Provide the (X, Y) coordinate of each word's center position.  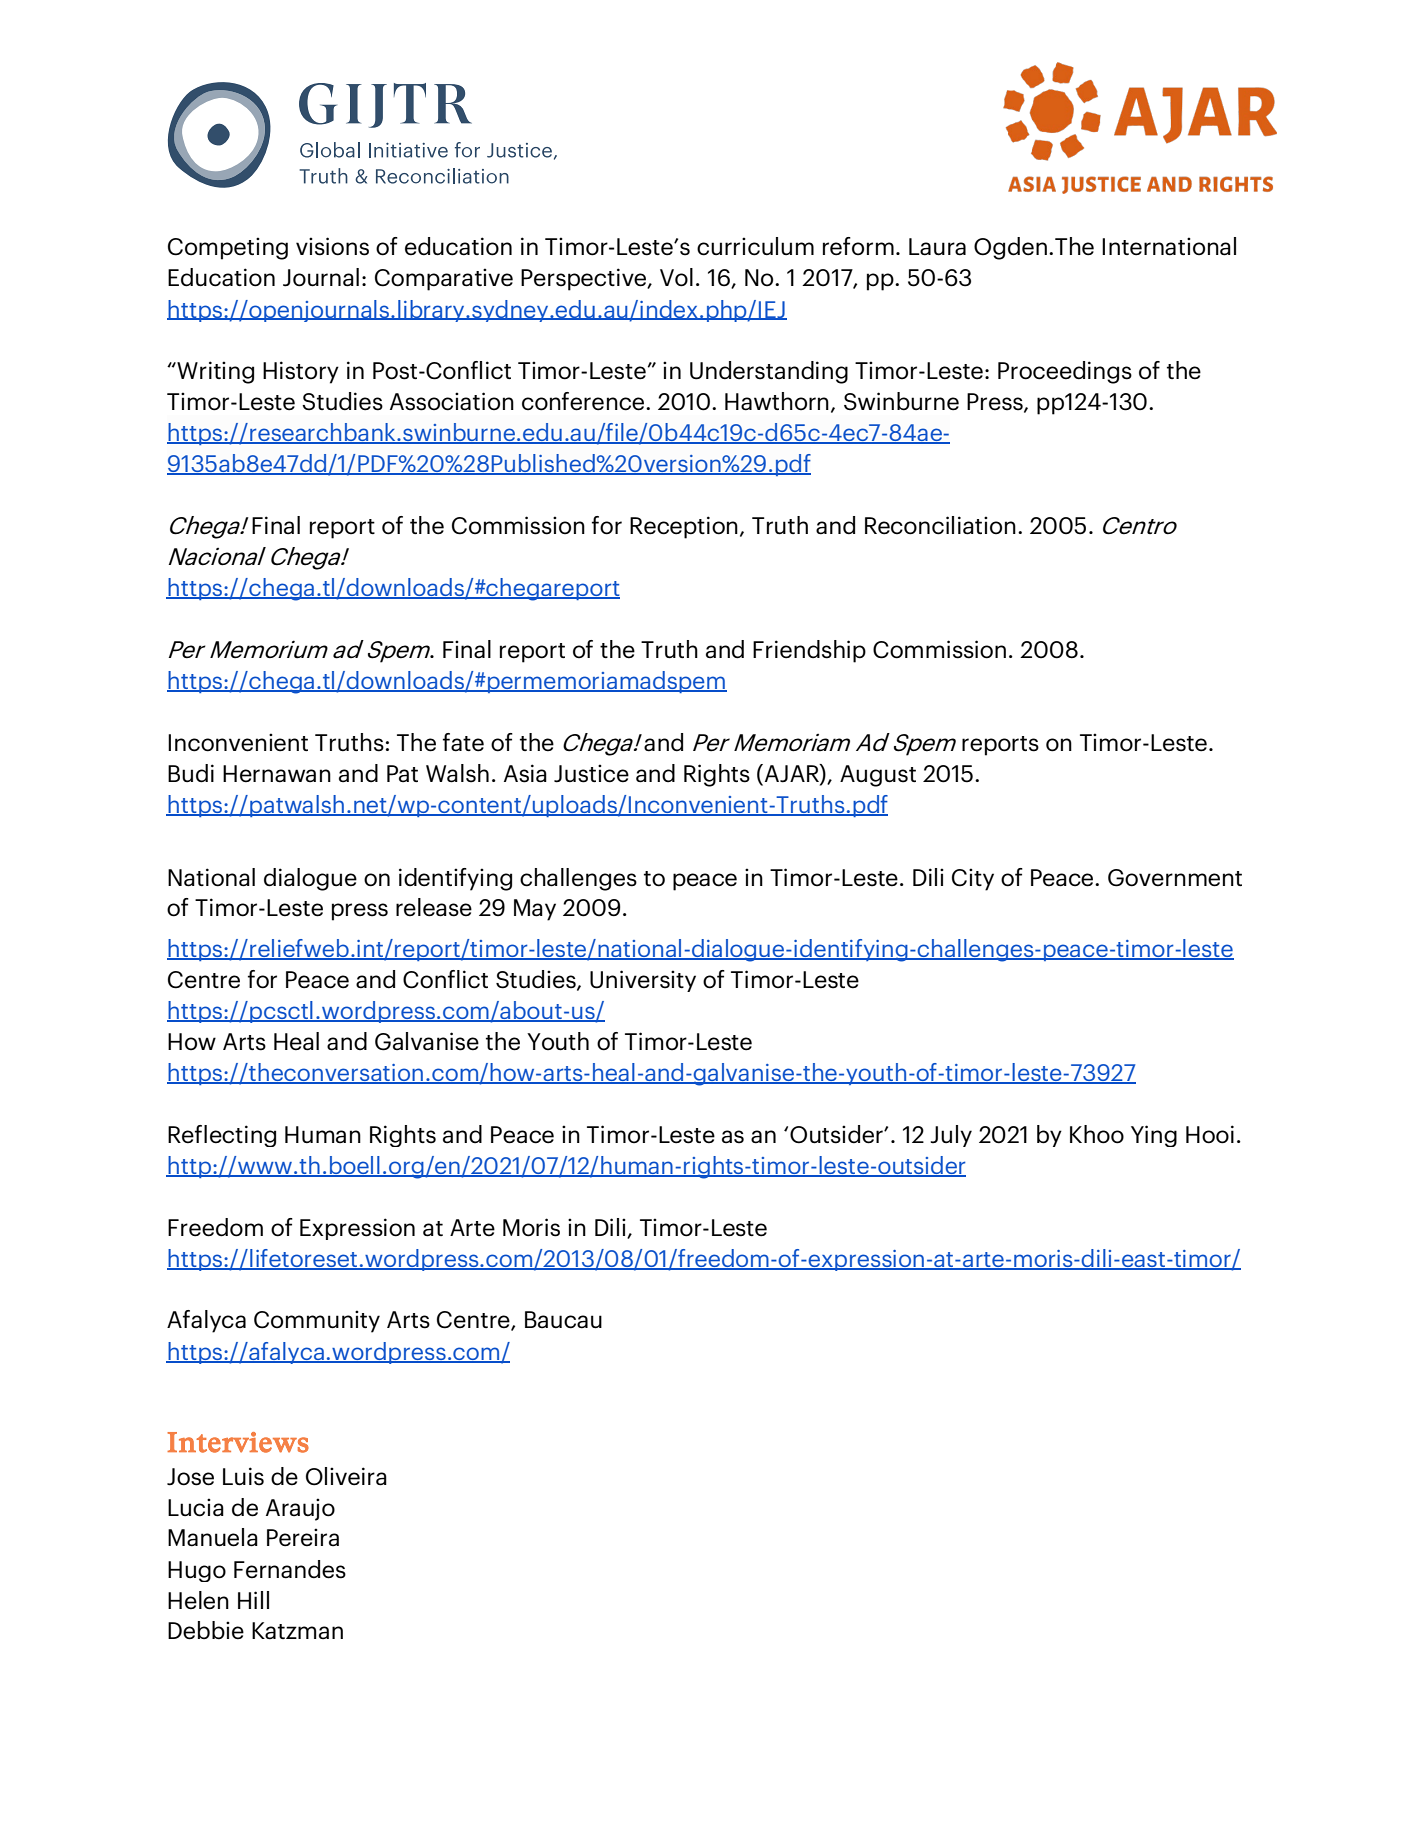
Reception (684, 527)
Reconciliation (940, 525)
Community (317, 1321)
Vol (676, 277)
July (951, 1136)
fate (463, 742)
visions (332, 246)
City (973, 879)
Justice (591, 773)
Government (1175, 878)
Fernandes (290, 1569)
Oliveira (346, 1476)
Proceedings (1065, 372)
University (643, 981)
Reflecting (222, 1136)
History (301, 372)
